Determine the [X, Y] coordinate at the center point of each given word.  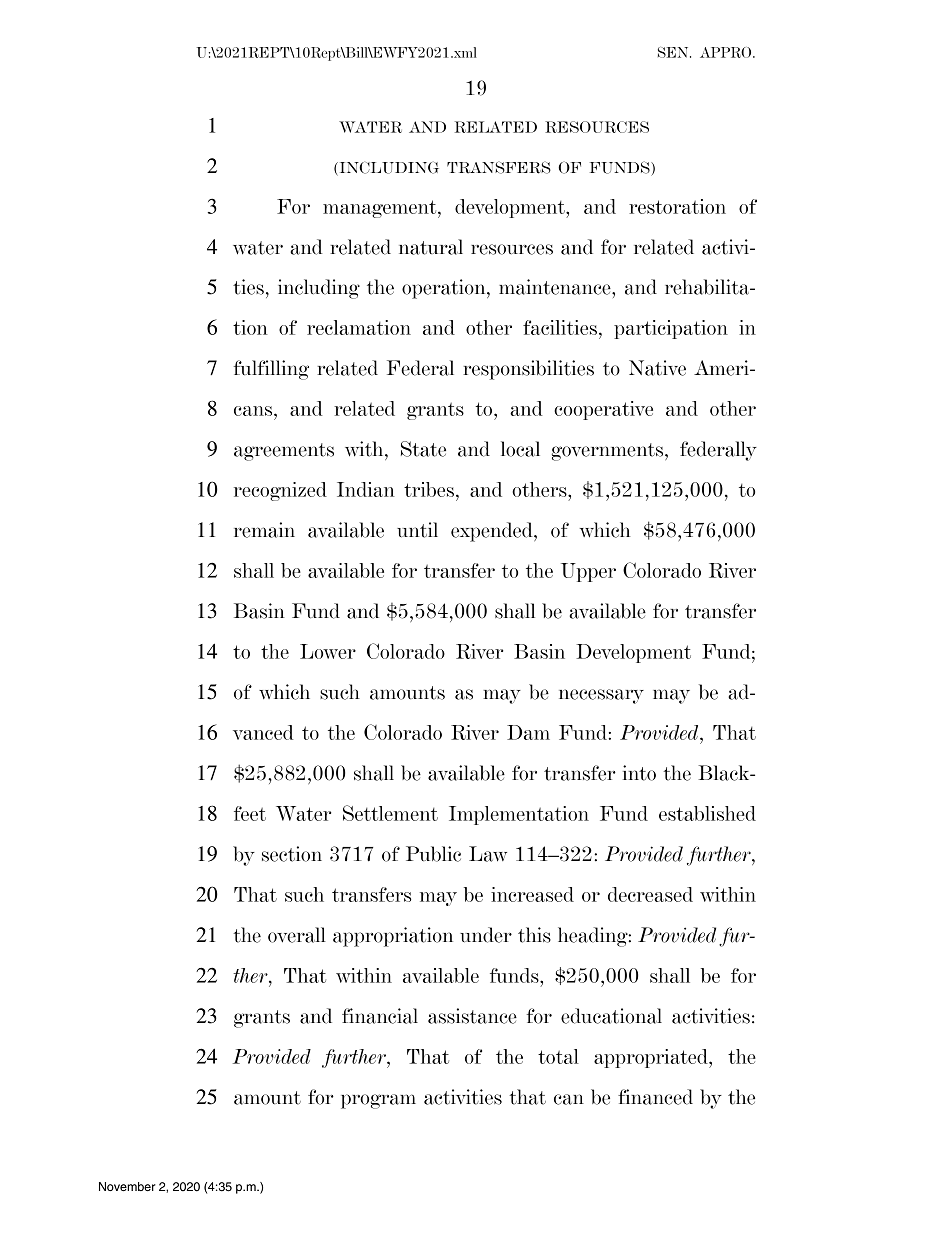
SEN [674, 52]
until [417, 530]
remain [264, 530]
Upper [588, 572]
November [127, 1186]
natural [431, 247]
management [381, 209]
